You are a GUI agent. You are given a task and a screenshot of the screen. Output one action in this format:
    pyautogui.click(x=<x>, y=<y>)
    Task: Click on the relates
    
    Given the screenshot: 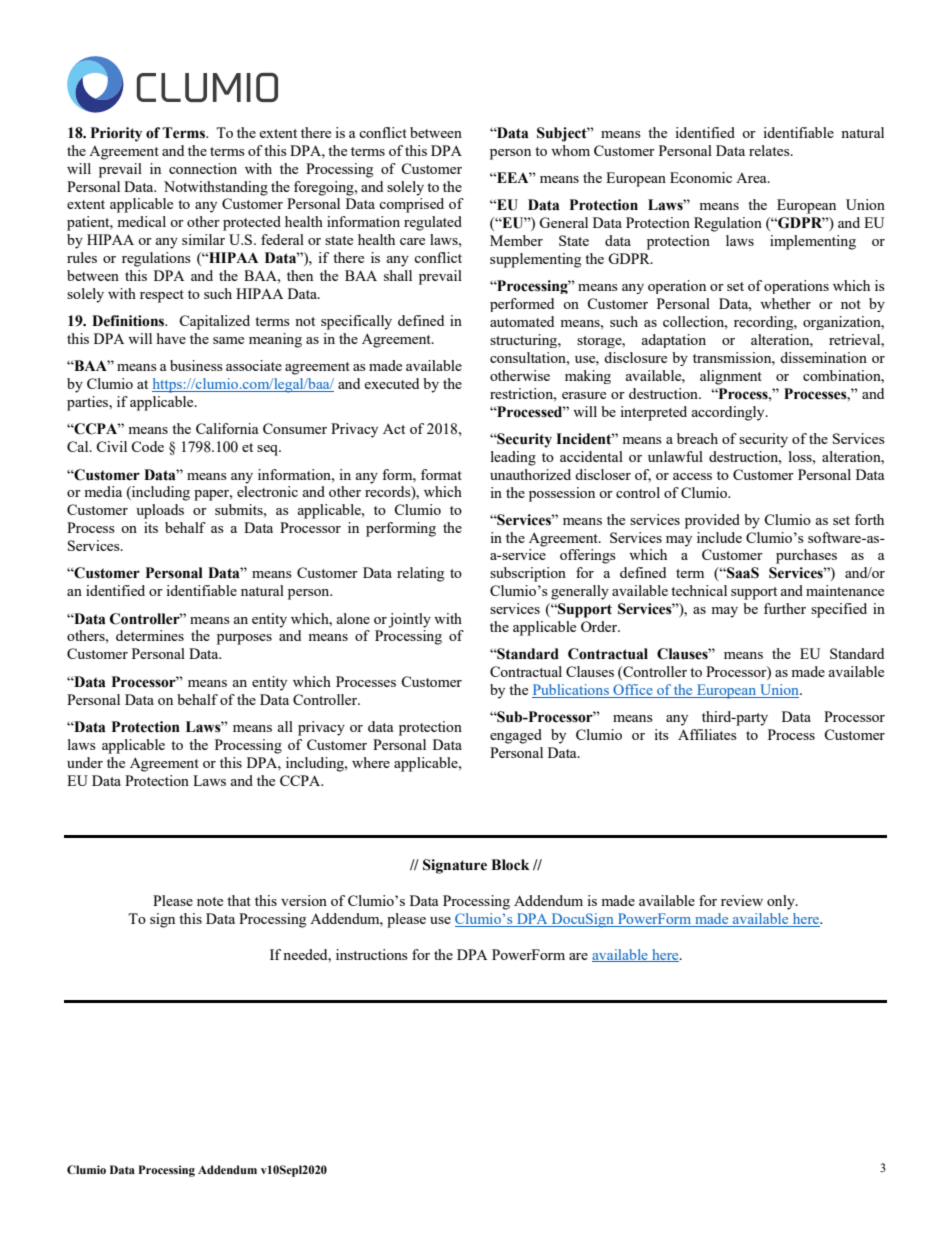 What is the action you would take?
    pyautogui.click(x=770, y=150)
